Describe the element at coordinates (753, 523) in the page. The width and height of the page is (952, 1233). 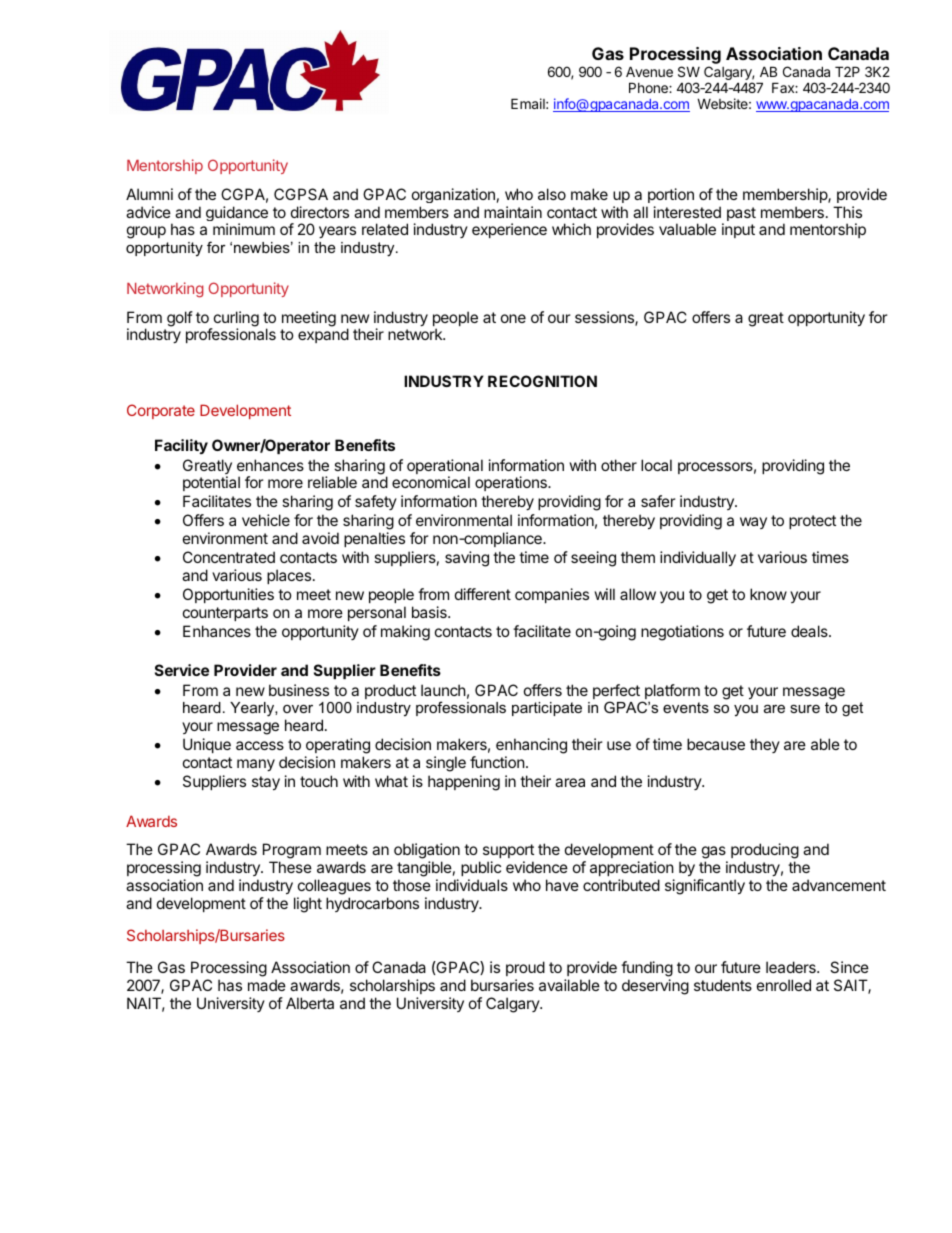
I see `way` at that location.
